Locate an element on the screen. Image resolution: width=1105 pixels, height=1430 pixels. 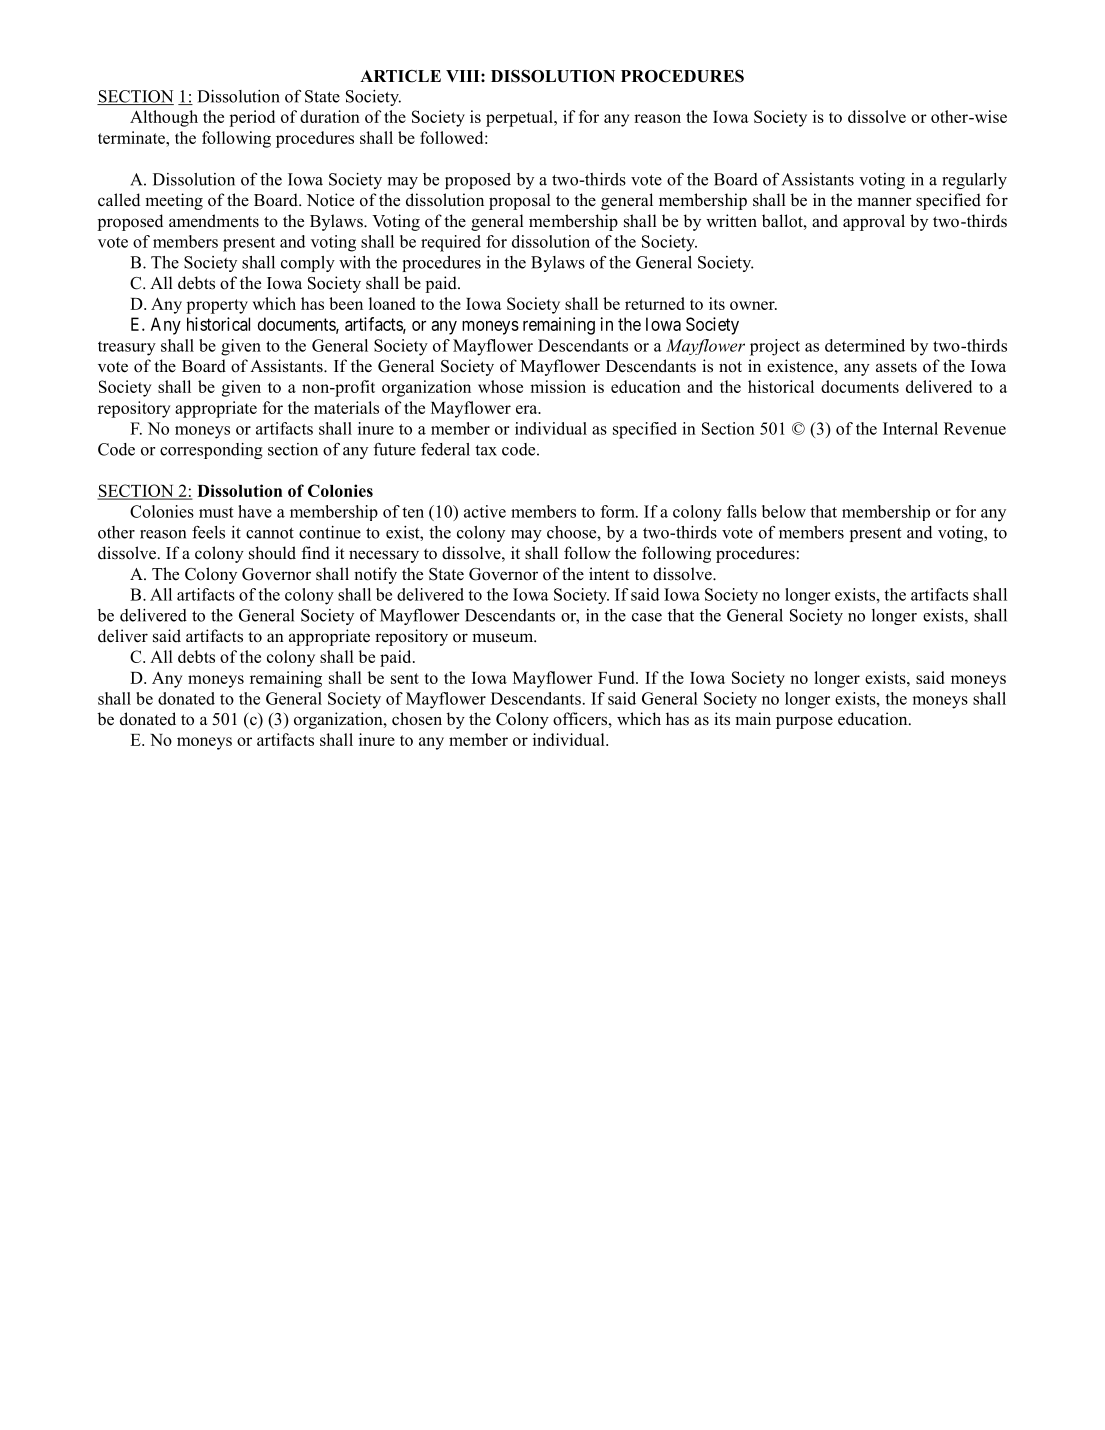
chosen is located at coordinates (417, 719).
